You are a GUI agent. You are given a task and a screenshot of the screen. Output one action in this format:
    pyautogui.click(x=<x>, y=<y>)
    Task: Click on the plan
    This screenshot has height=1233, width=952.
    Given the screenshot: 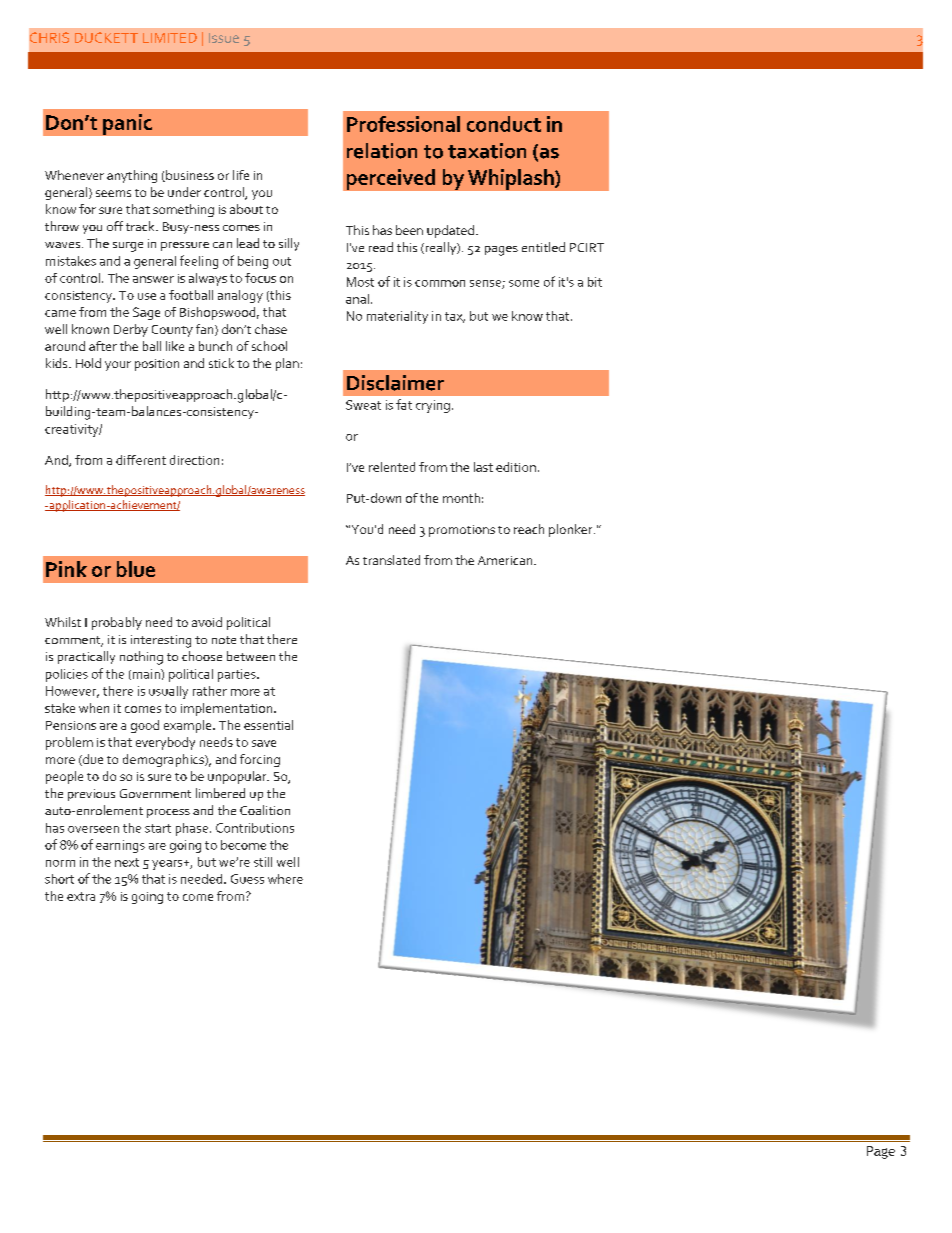 What is the action you would take?
    pyautogui.click(x=287, y=364)
